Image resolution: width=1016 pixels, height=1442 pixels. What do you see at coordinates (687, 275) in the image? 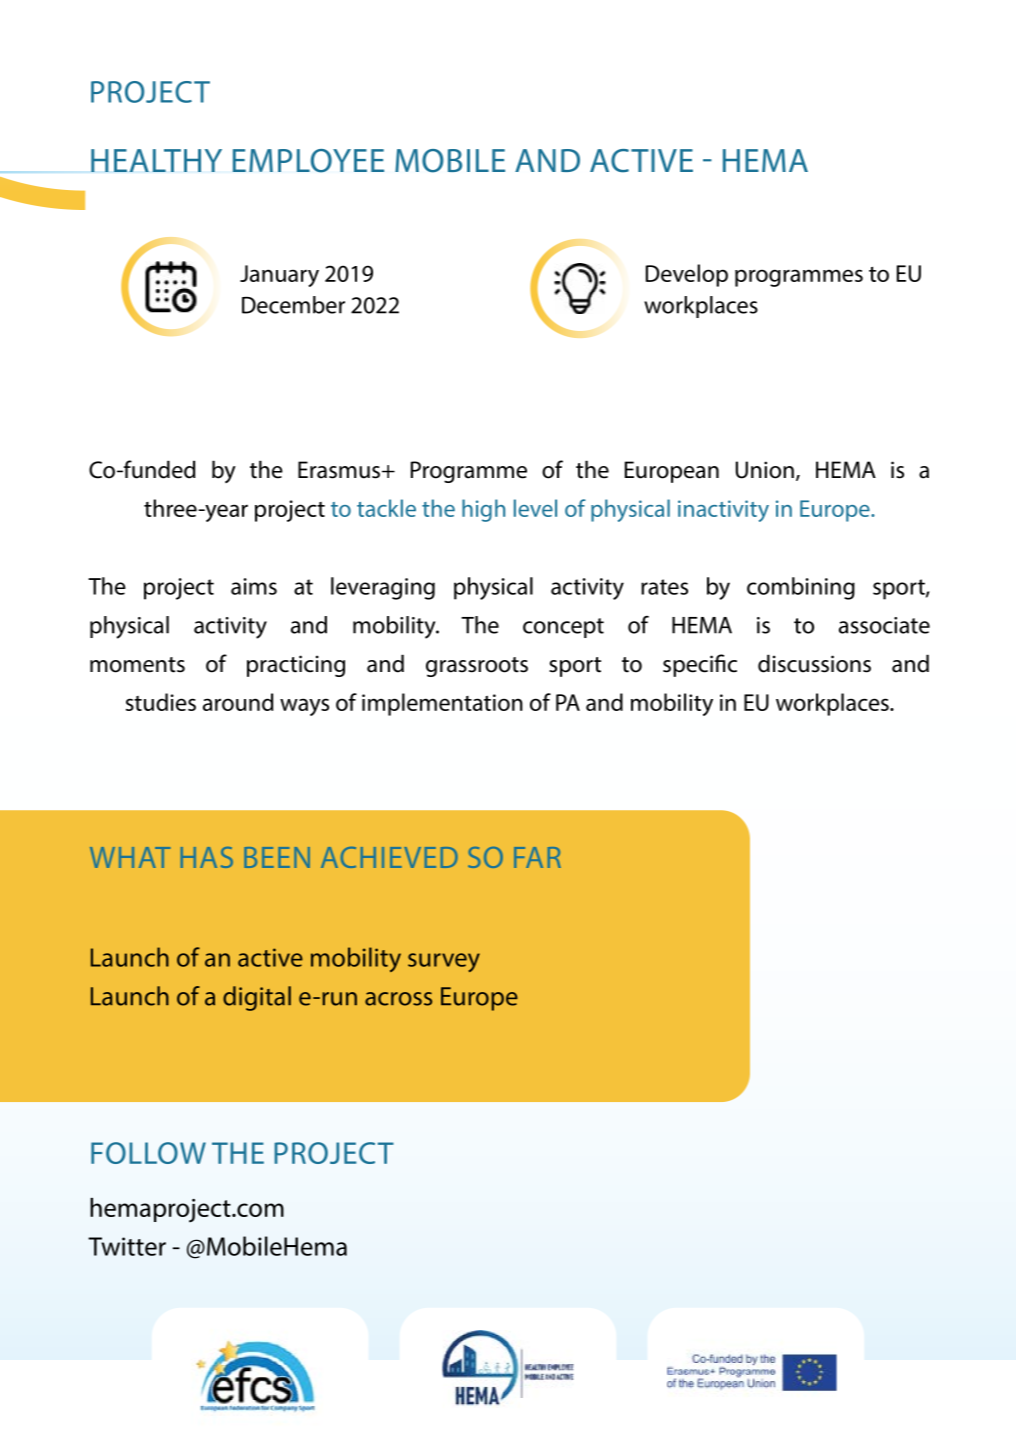
I see `Develop` at bounding box center [687, 275].
